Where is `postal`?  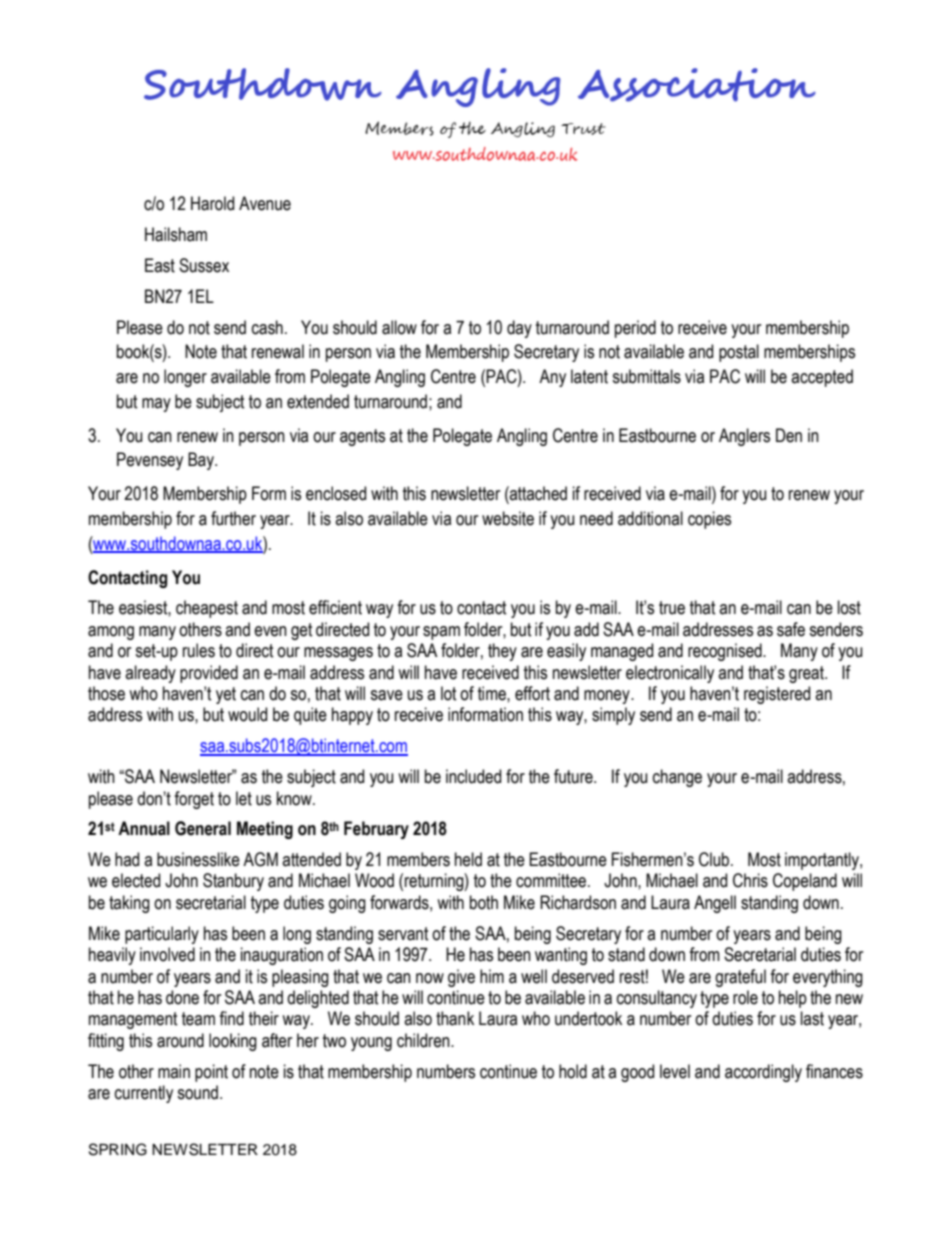 postal is located at coordinates (739, 353).
